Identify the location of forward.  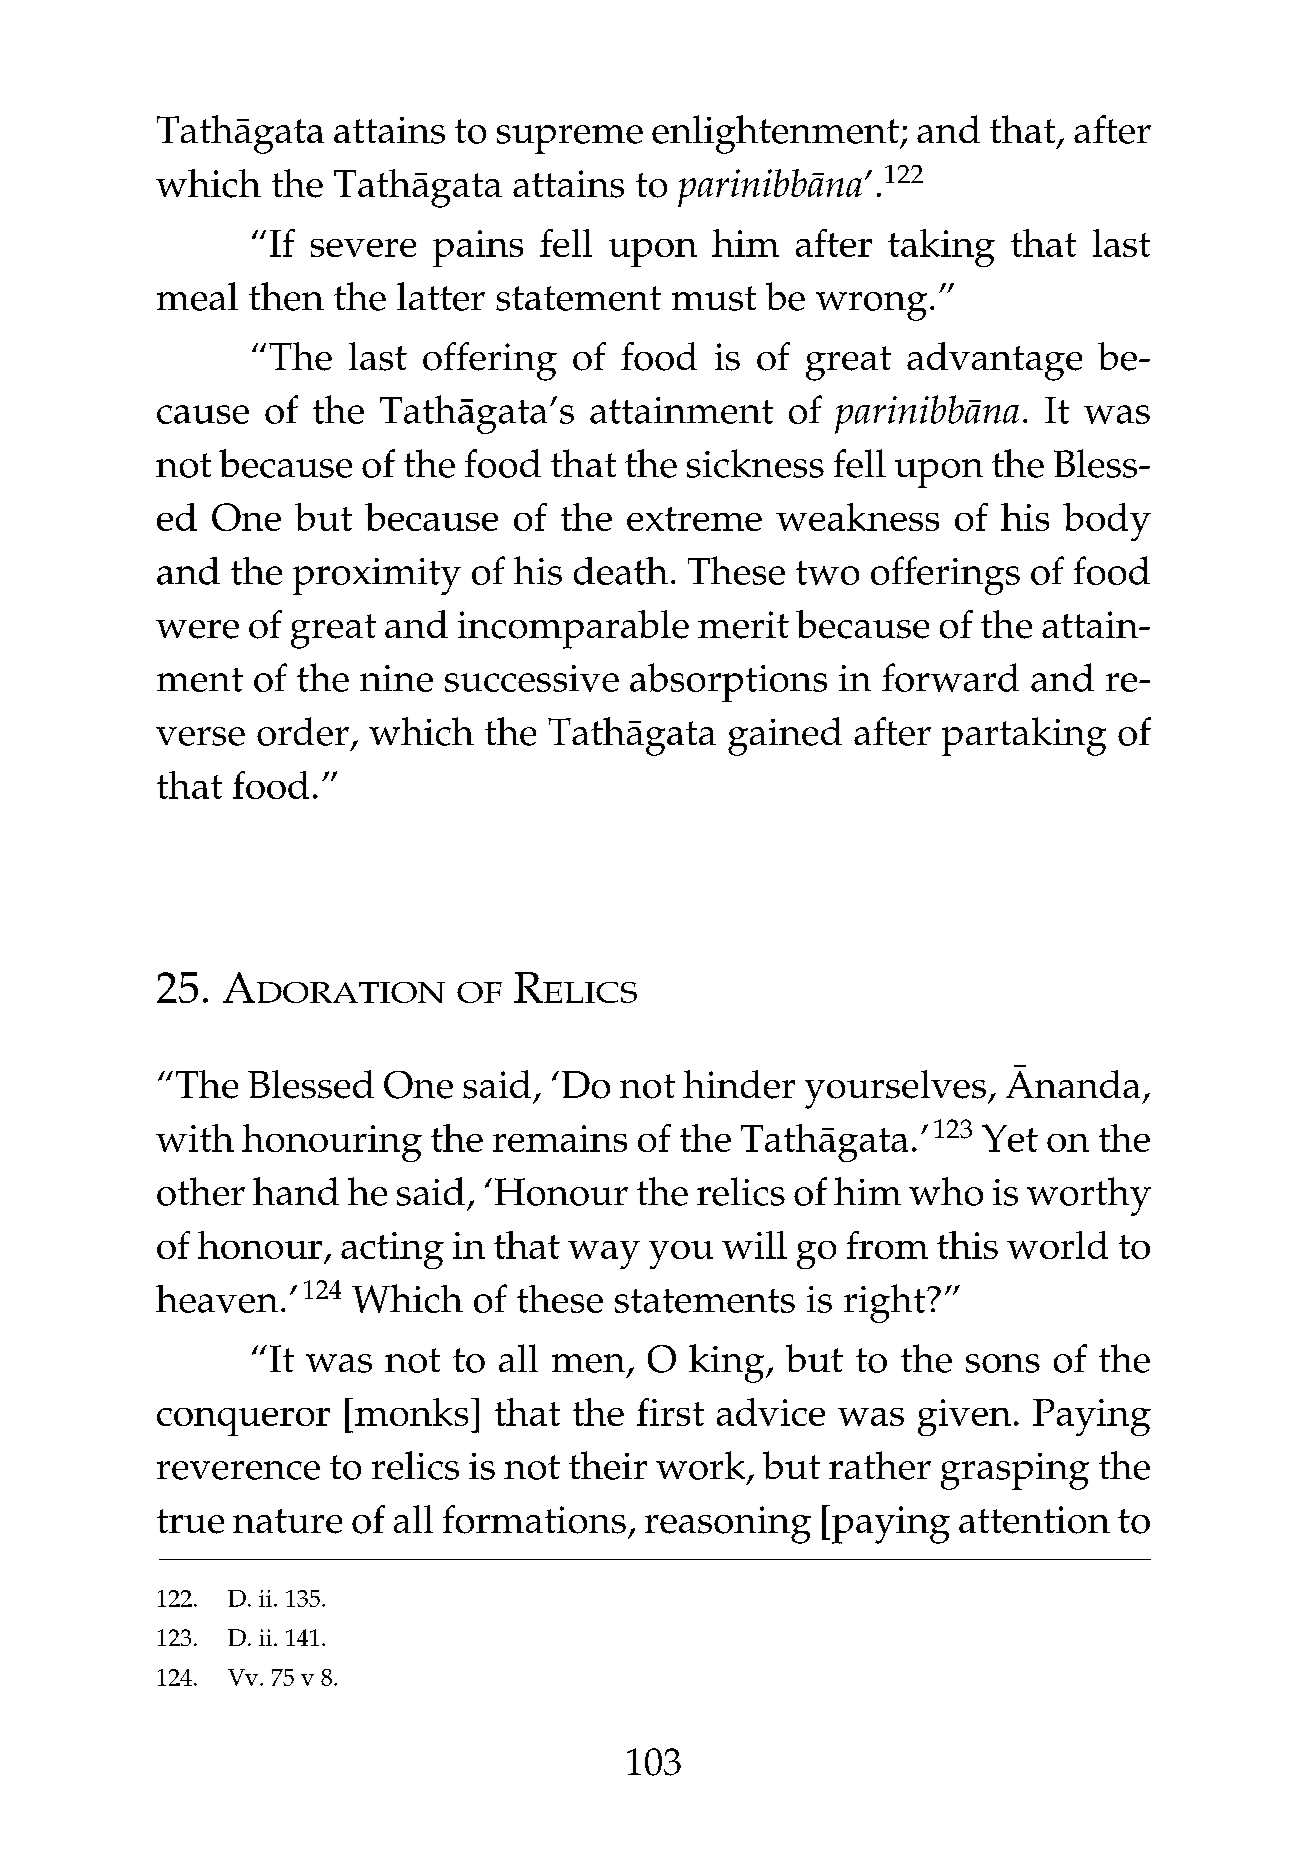
(950, 677).
